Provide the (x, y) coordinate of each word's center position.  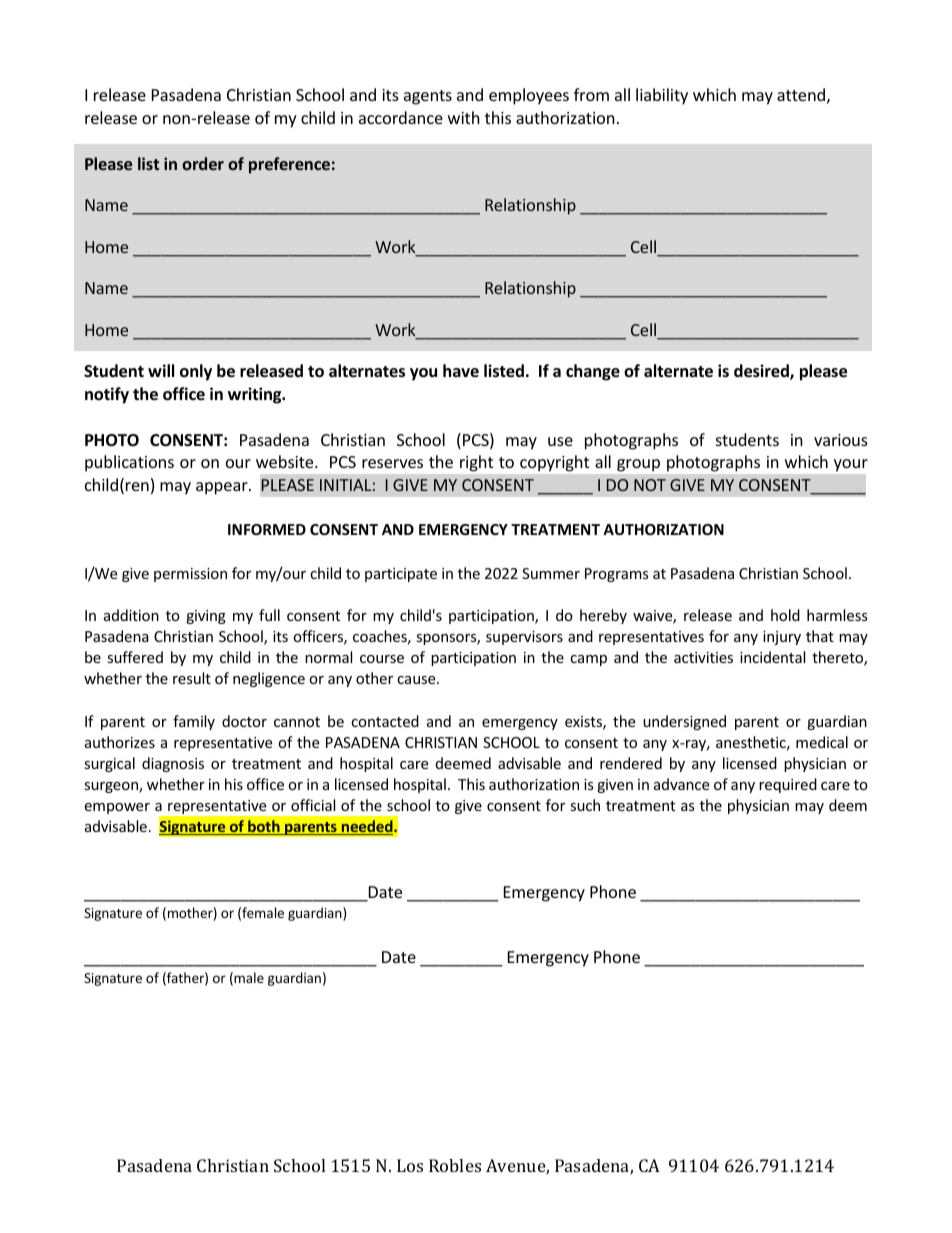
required (788, 785)
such (585, 805)
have (461, 370)
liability (662, 96)
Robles (455, 1165)
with (464, 117)
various (841, 440)
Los (410, 1165)
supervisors (524, 638)
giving (206, 617)
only (196, 372)
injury (782, 638)
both (264, 827)
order (203, 163)
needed (367, 827)
